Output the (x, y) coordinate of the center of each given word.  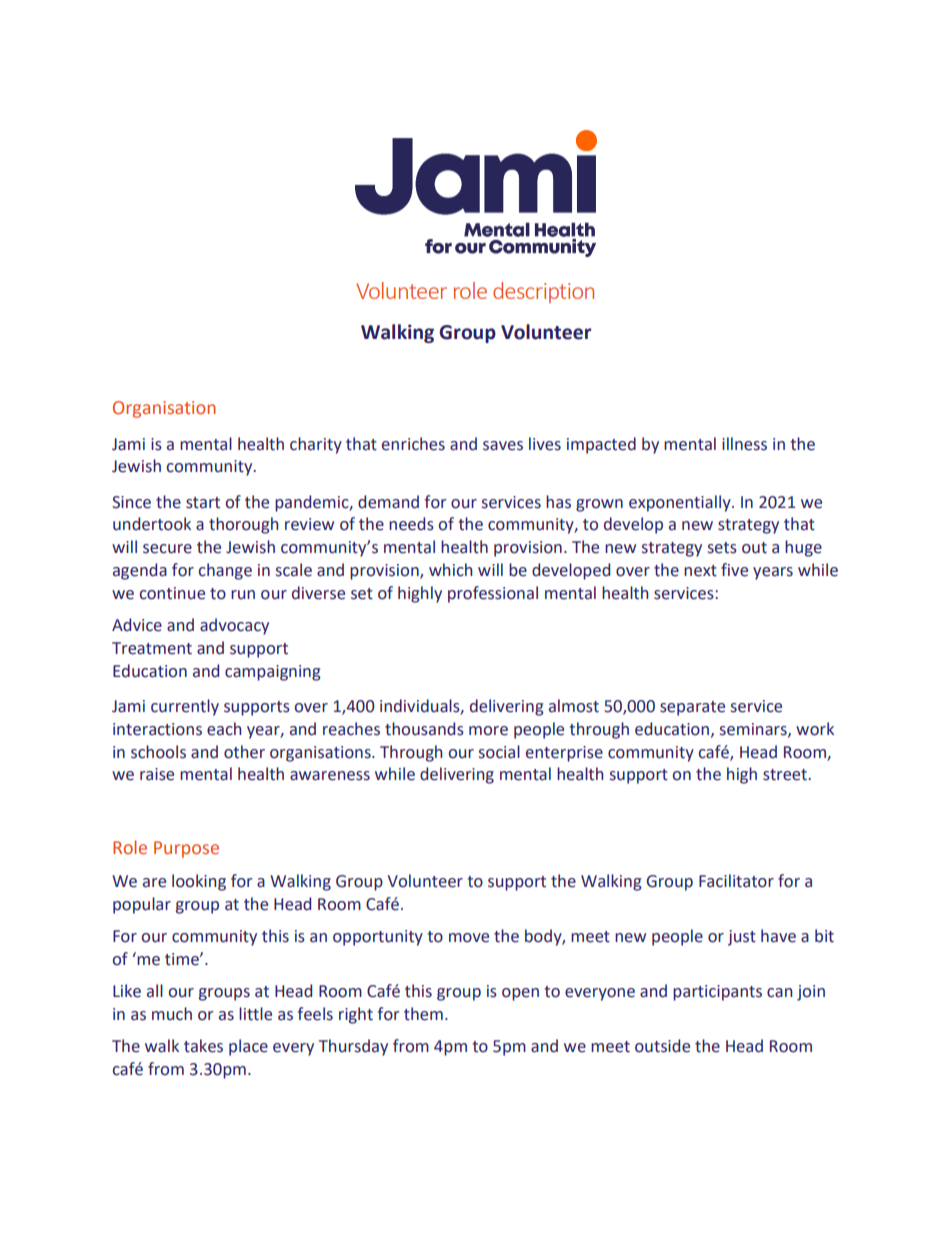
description (543, 292)
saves (503, 446)
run (243, 595)
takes (203, 1046)
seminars (754, 730)
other (244, 752)
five (734, 570)
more (488, 731)
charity (316, 445)
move (469, 938)
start (203, 503)
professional (493, 594)
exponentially (681, 503)
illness (744, 444)
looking (199, 882)
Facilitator (736, 881)
